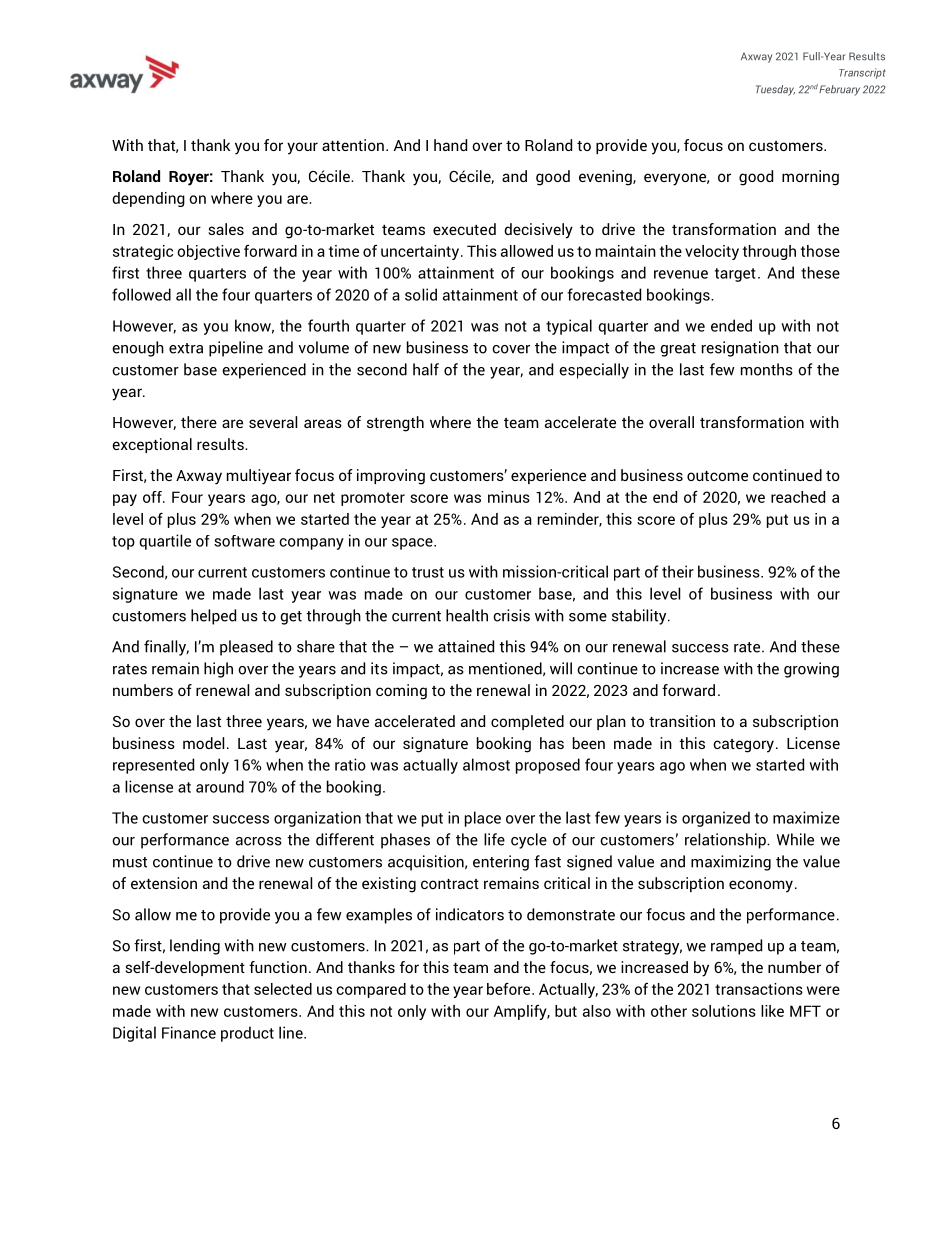  I want to click on almost, so click(486, 764).
